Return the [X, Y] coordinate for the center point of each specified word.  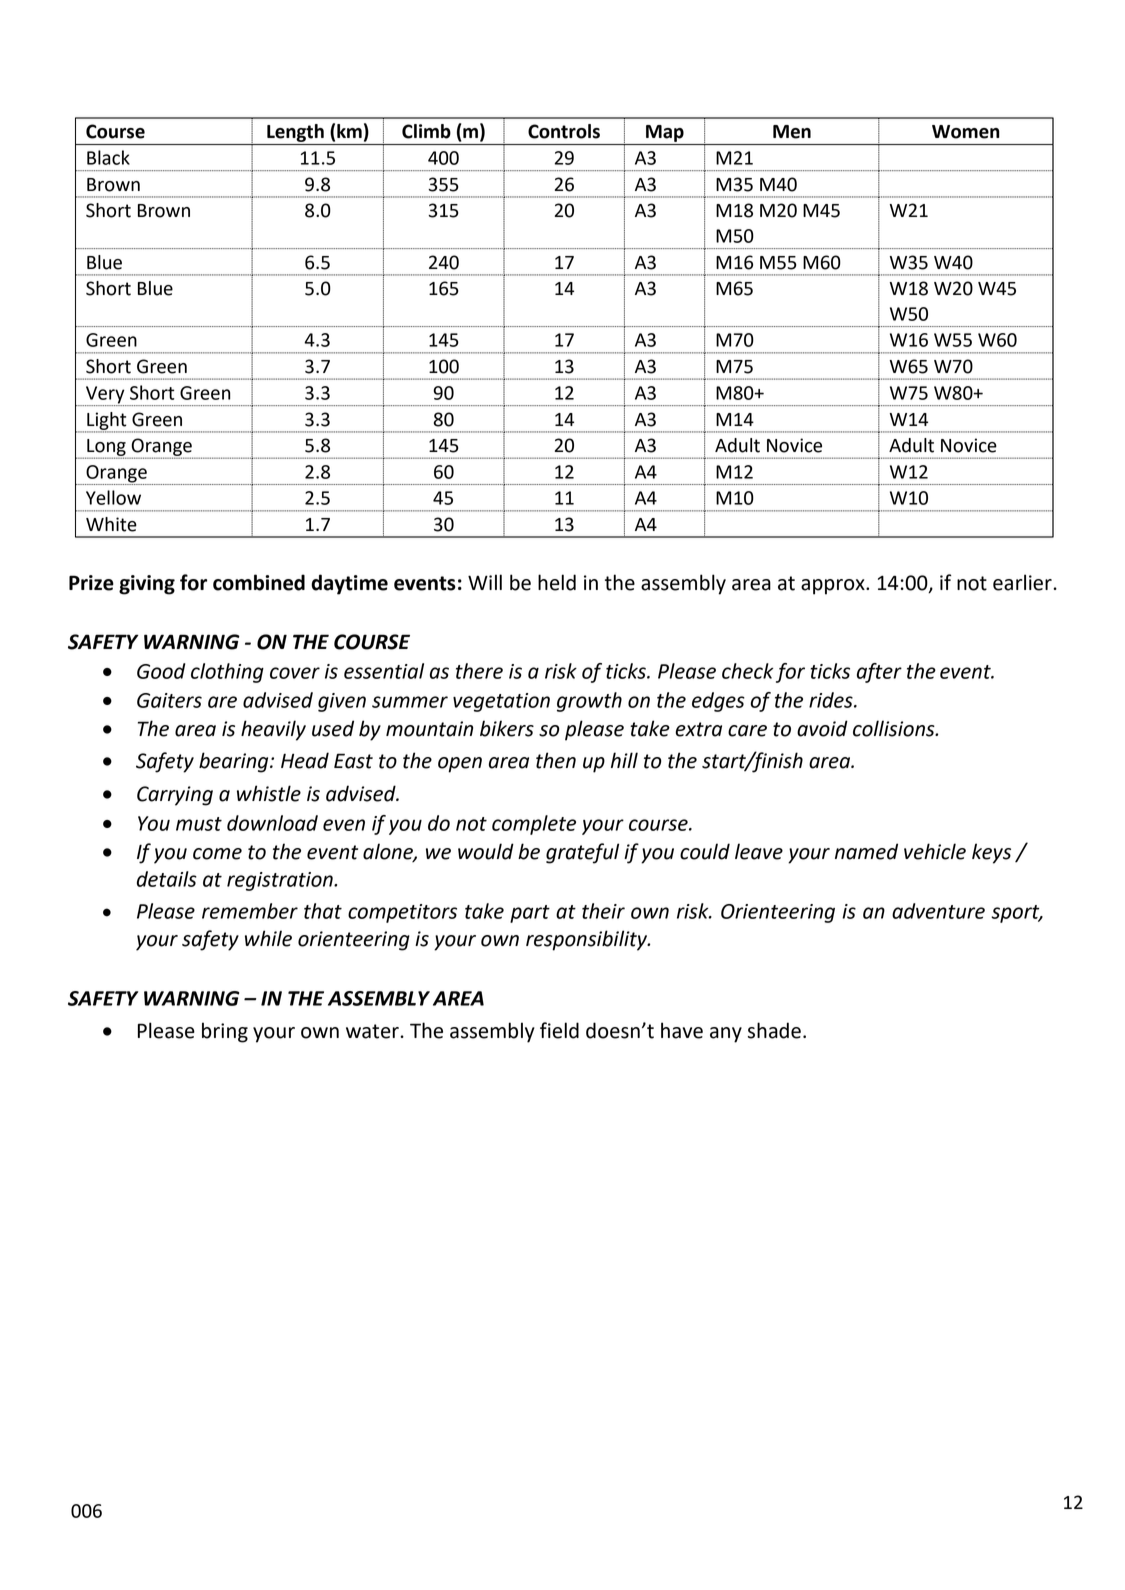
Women [966, 132]
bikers [507, 728]
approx [834, 587]
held [557, 582]
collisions [895, 728]
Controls [564, 131]
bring [225, 1032]
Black [108, 157]
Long [105, 448]
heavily [273, 730]
